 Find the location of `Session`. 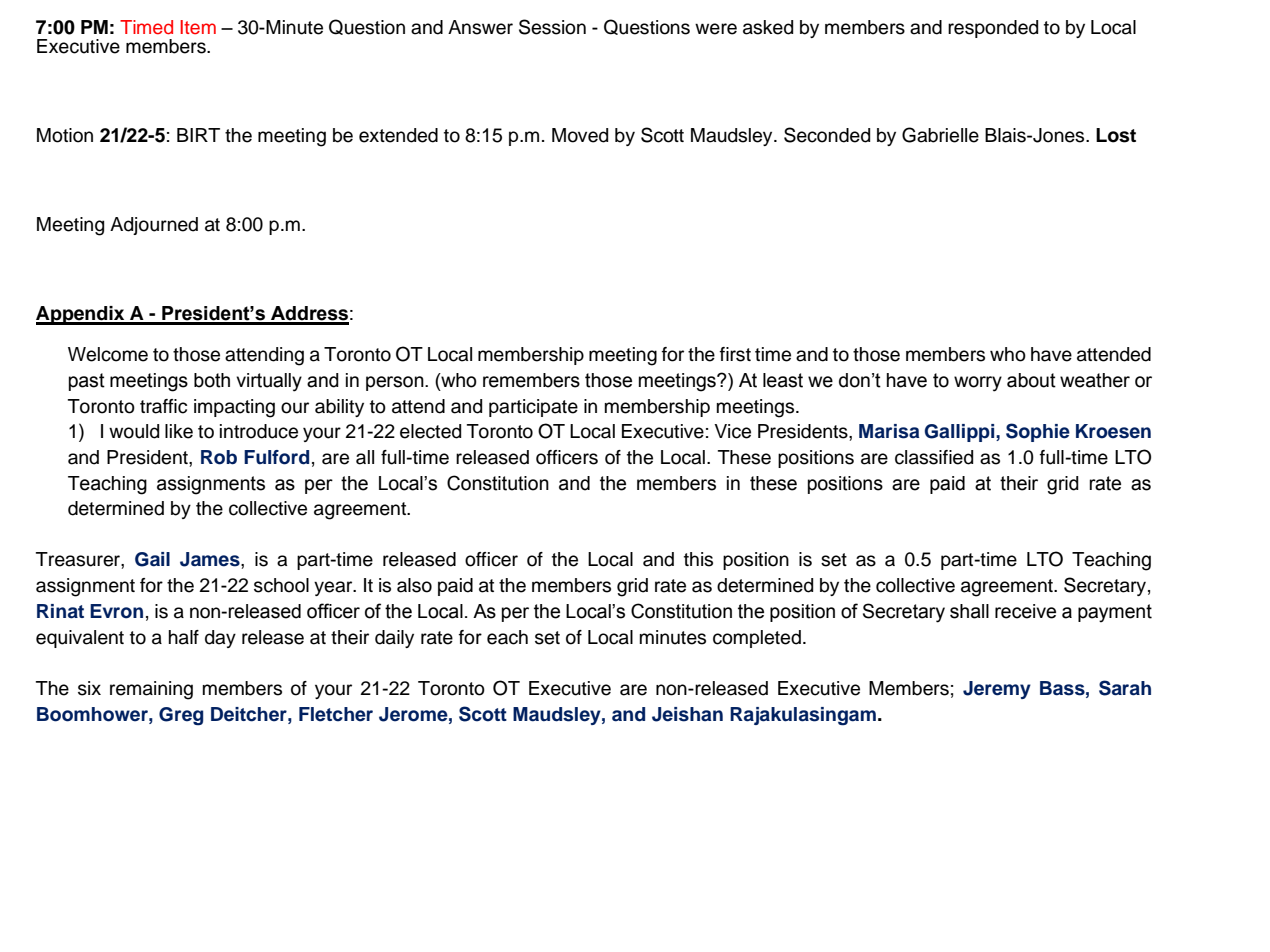

Session is located at coordinates (552, 27).
